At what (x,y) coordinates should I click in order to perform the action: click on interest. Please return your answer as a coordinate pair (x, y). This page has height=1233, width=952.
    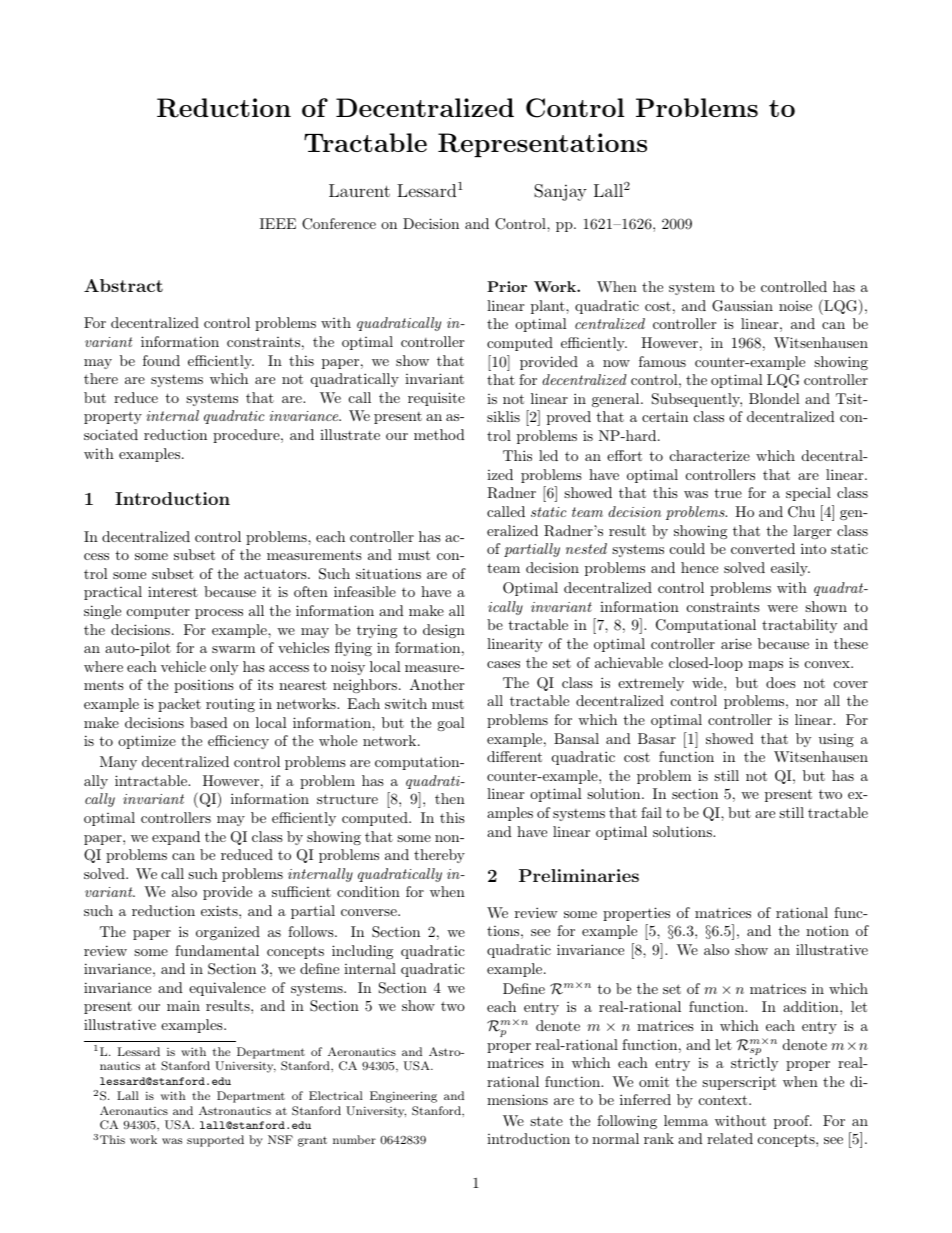
    Looking at the image, I should click on (173, 591).
